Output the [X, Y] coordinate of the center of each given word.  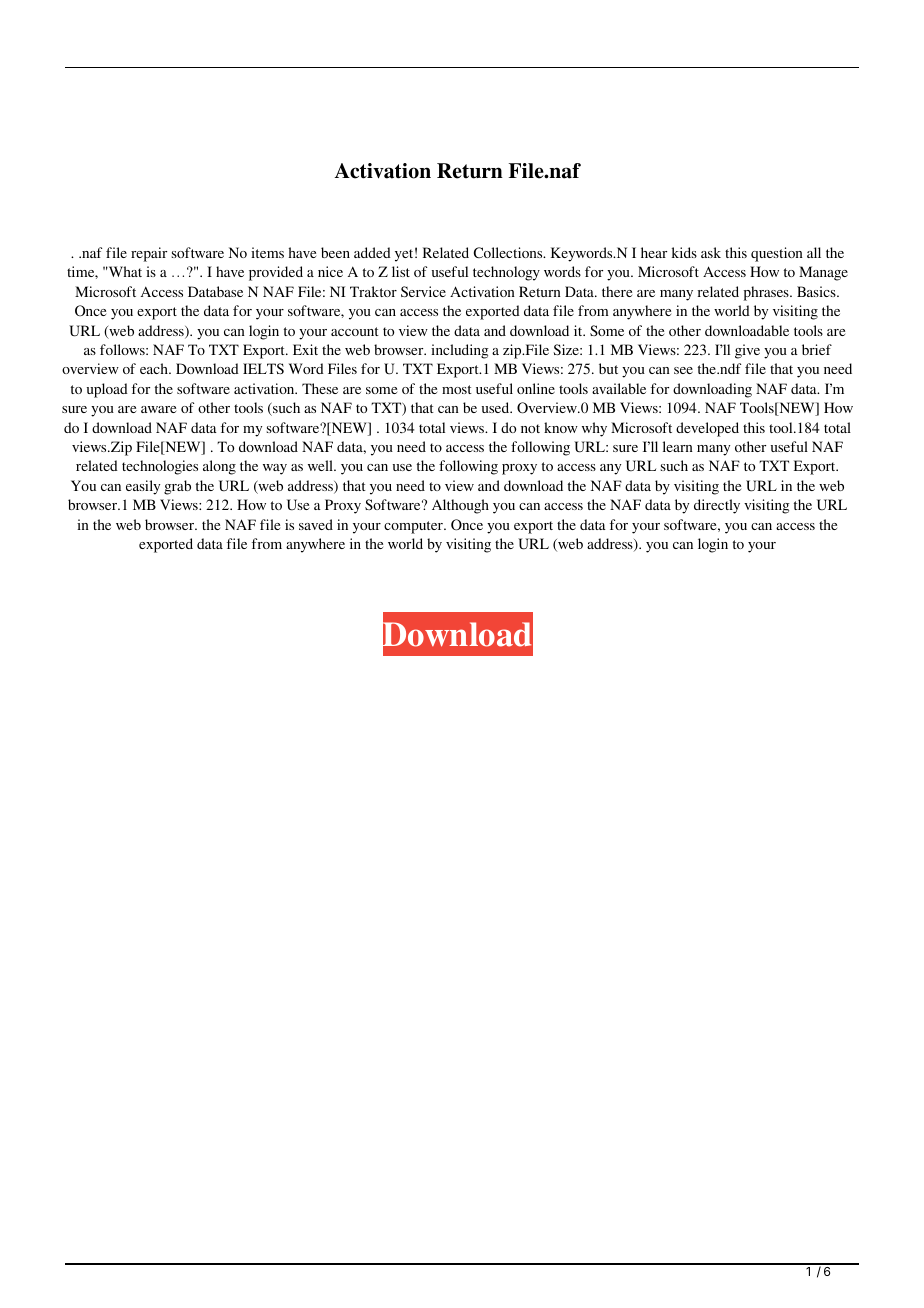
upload [107, 390]
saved [316, 524]
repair [149, 254]
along [219, 467]
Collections [509, 252]
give [747, 351]
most [457, 389]
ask [711, 252]
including [460, 351]
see [683, 370]
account [355, 331]
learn [678, 446]
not [530, 428]
